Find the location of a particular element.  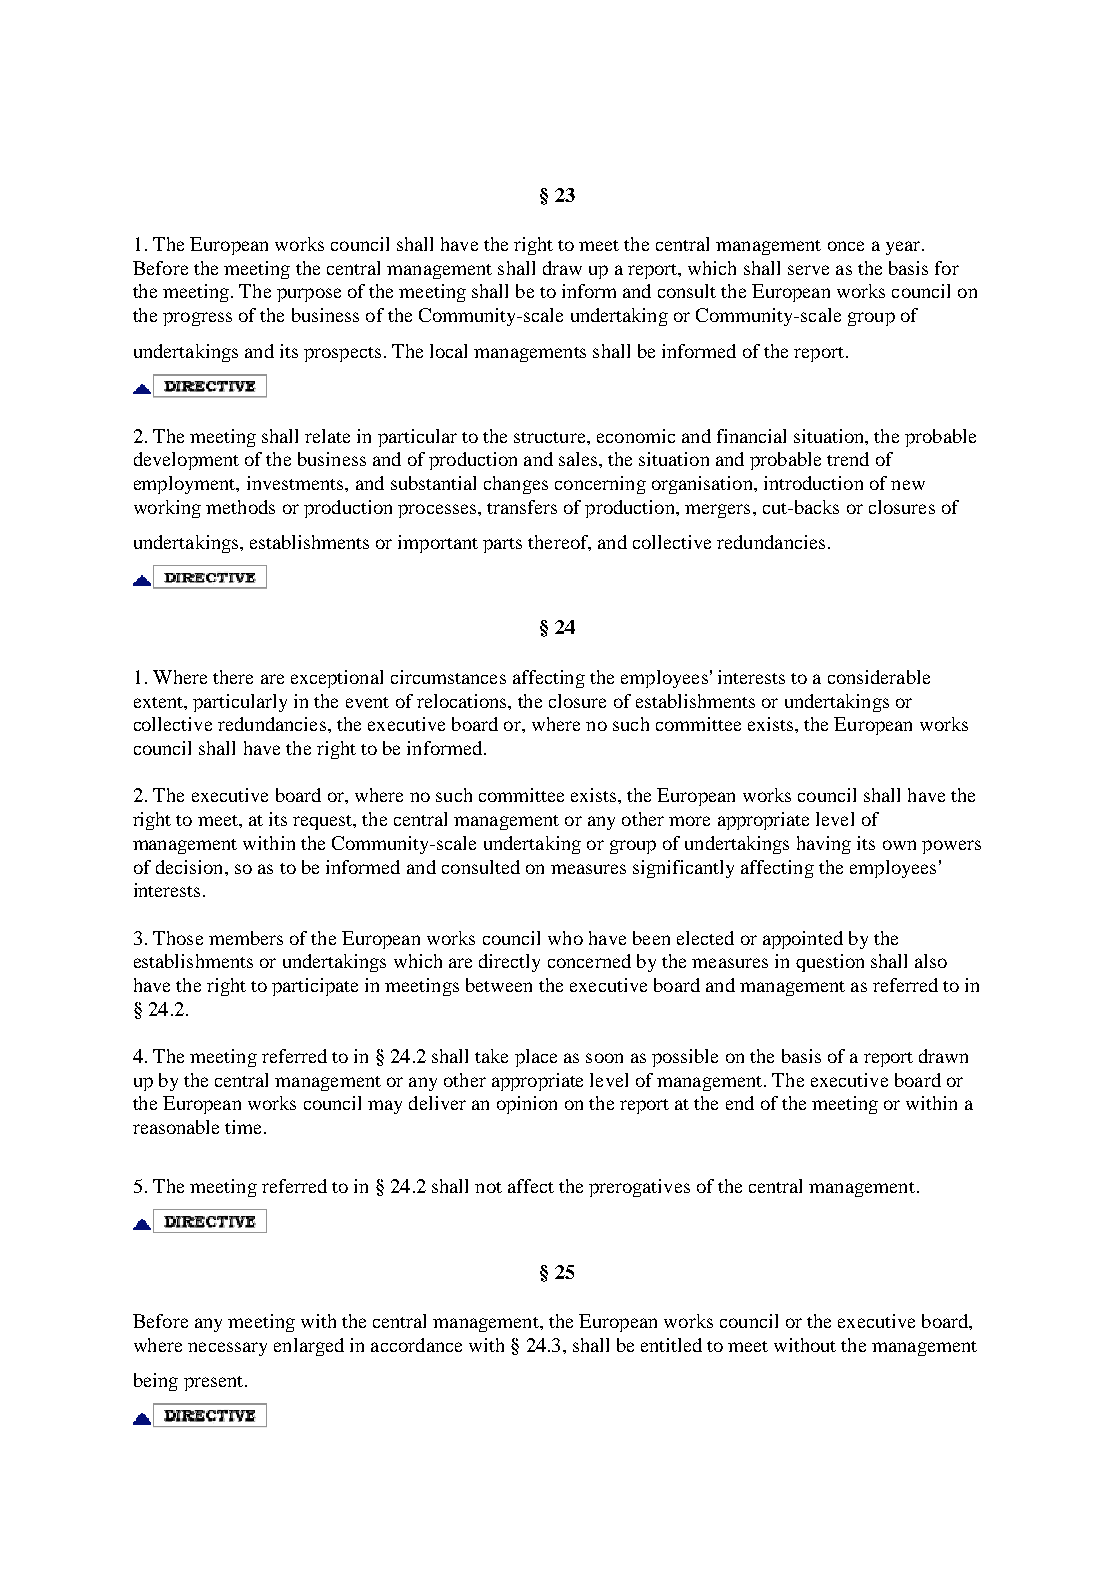

necessary is located at coordinates (227, 1349).
